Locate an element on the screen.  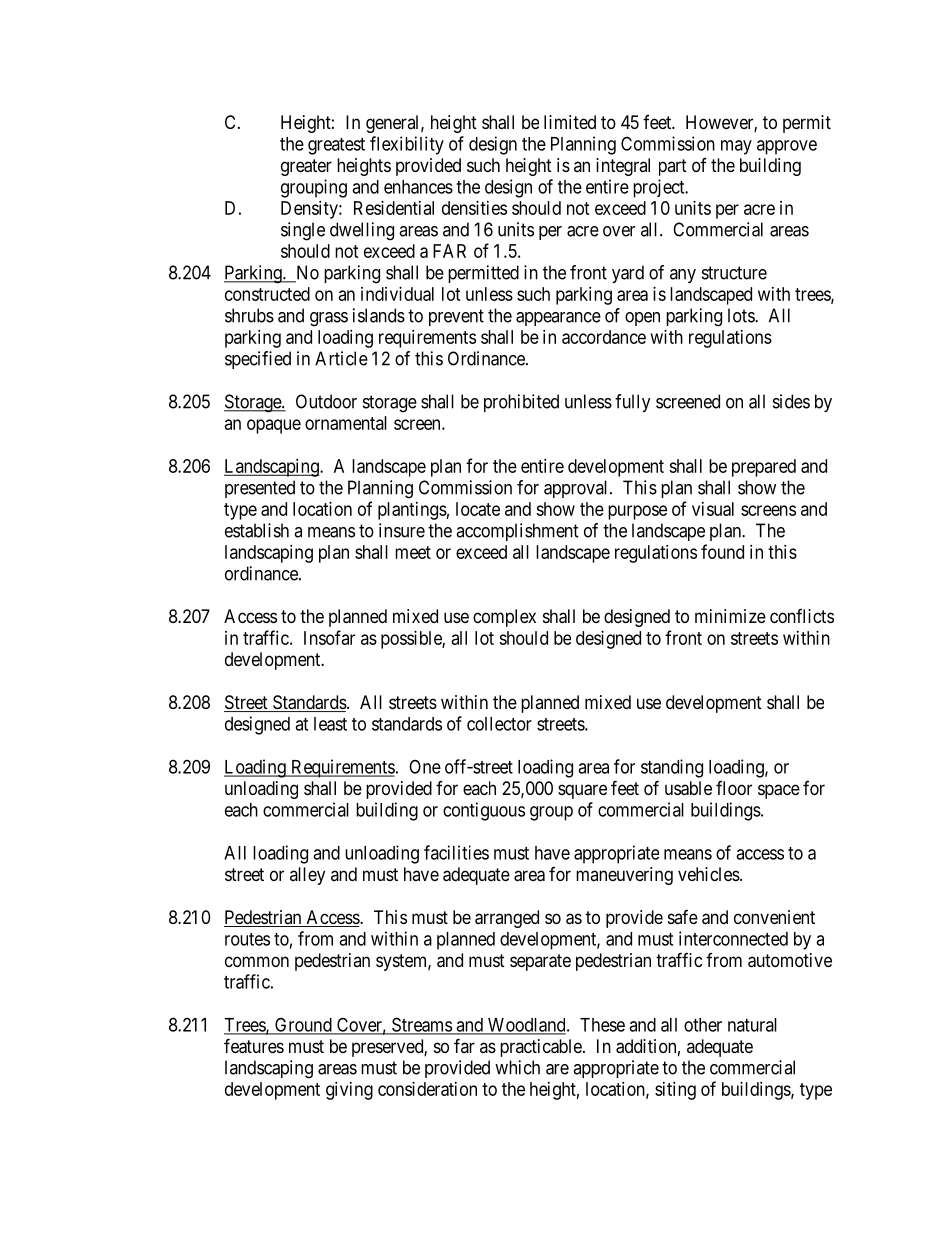
ornamental is located at coordinates (346, 423).
